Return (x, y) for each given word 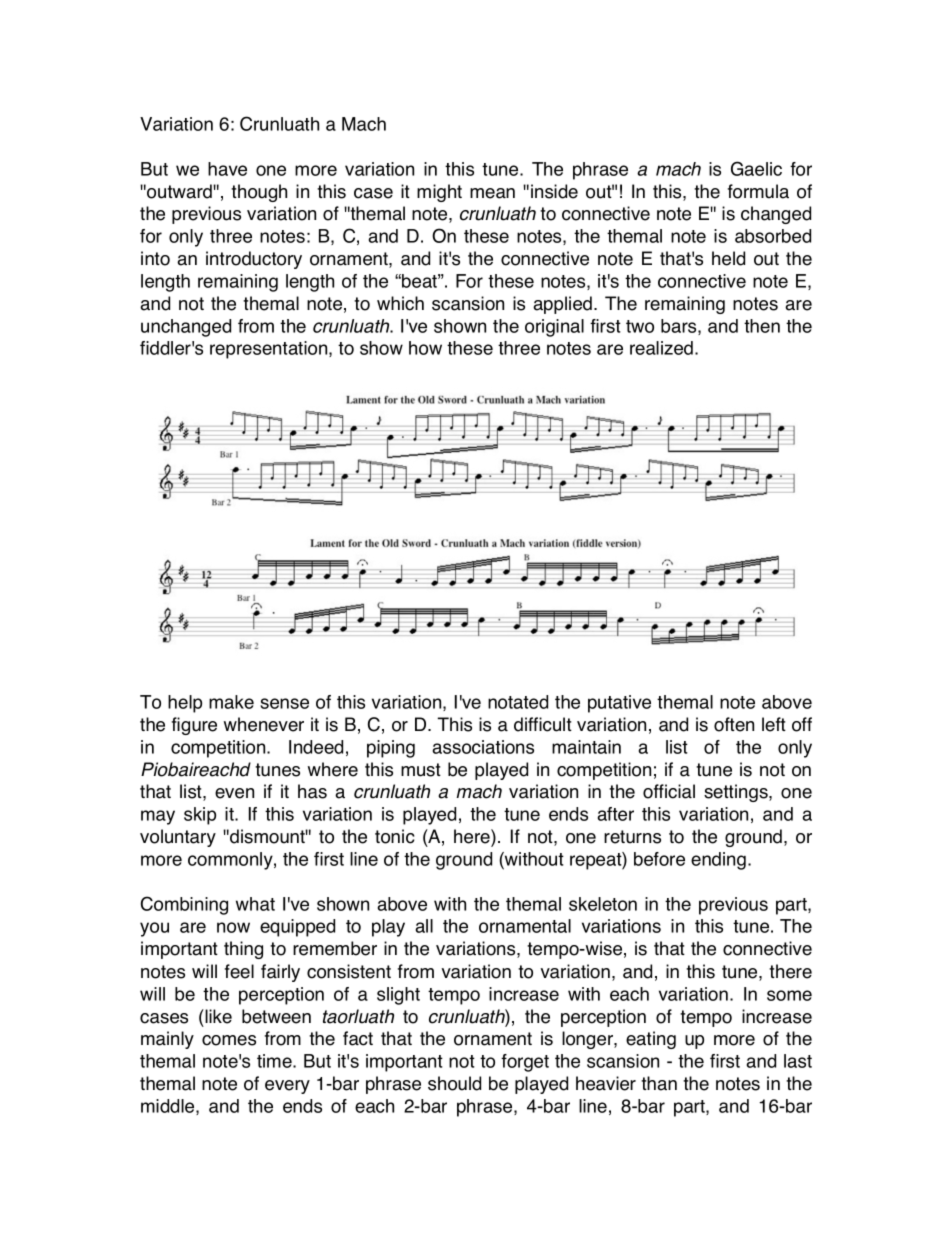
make (231, 702)
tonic (394, 836)
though (259, 193)
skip (200, 816)
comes (229, 1040)
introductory (254, 260)
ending (718, 861)
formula (758, 191)
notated (518, 702)
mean (492, 193)
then (762, 326)
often (734, 724)
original (554, 328)
